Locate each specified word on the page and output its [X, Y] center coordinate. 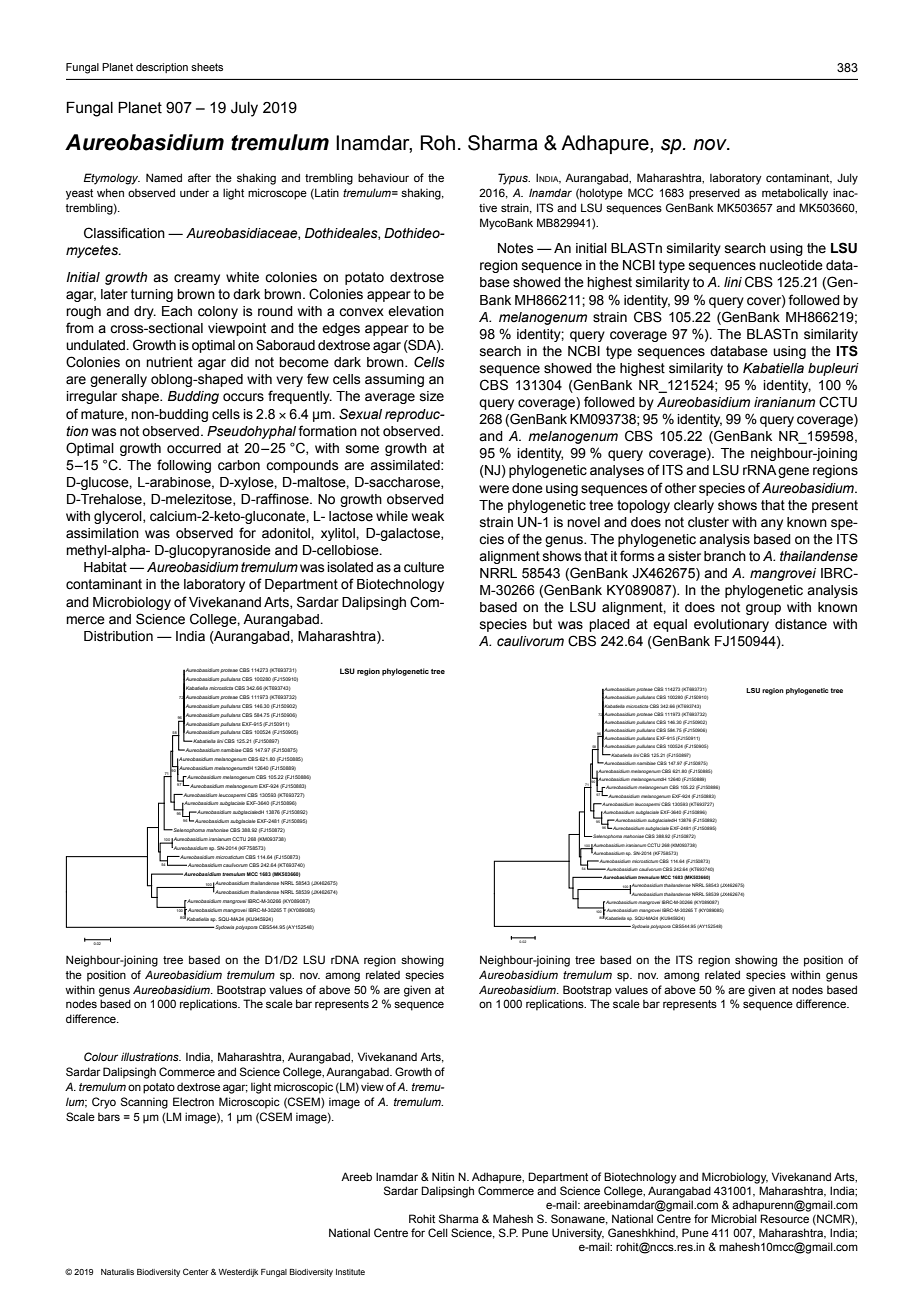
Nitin [443, 1176]
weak [428, 516]
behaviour [383, 177]
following [184, 466]
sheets [207, 67]
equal [670, 625]
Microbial [734, 1218]
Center [195, 1271]
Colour [101, 1056]
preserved [714, 194]
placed [609, 625]
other [680, 488]
